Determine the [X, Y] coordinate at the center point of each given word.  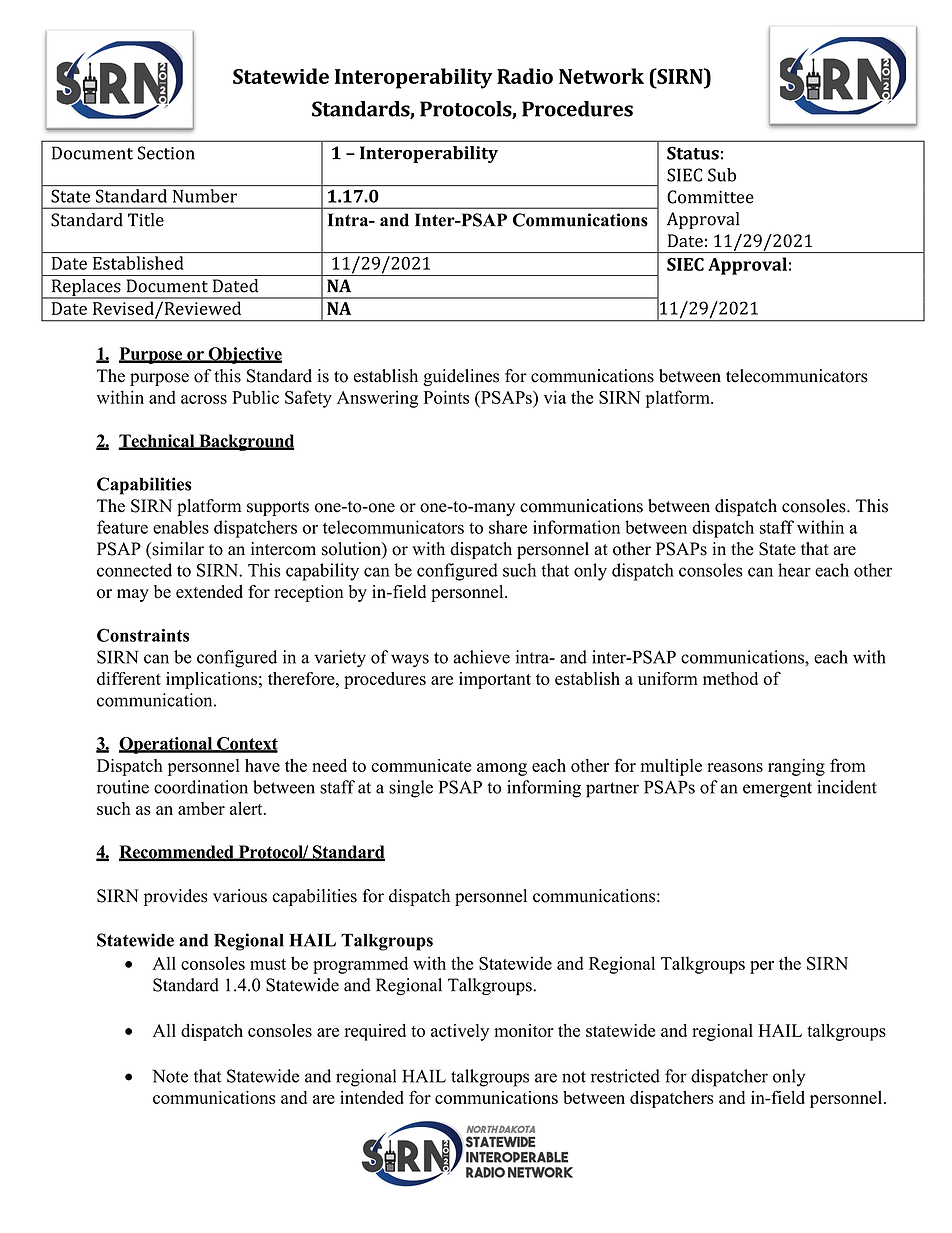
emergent [777, 790]
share [508, 527]
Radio [525, 76]
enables [181, 527]
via [555, 397]
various [240, 896]
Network [601, 76]
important [495, 680]
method [730, 678]
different [129, 678]
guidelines [461, 377]
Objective [244, 355]
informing [544, 789]
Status [693, 153]
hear [794, 570]
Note [170, 1076]
